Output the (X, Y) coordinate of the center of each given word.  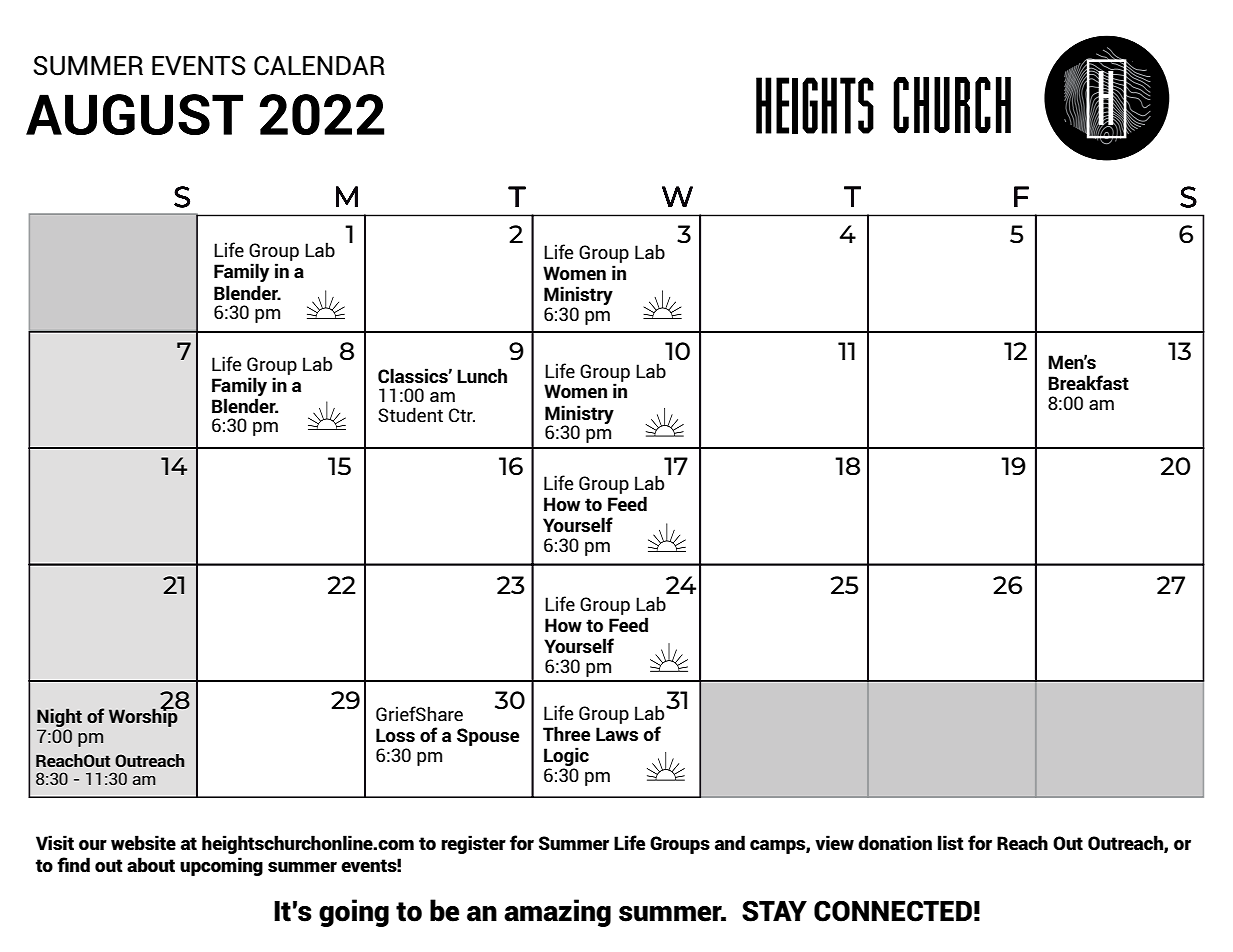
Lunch (482, 375)
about (151, 865)
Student (410, 414)
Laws (617, 734)
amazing (557, 913)
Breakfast (1088, 383)
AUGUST (134, 114)
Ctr (462, 415)
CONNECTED (893, 911)
